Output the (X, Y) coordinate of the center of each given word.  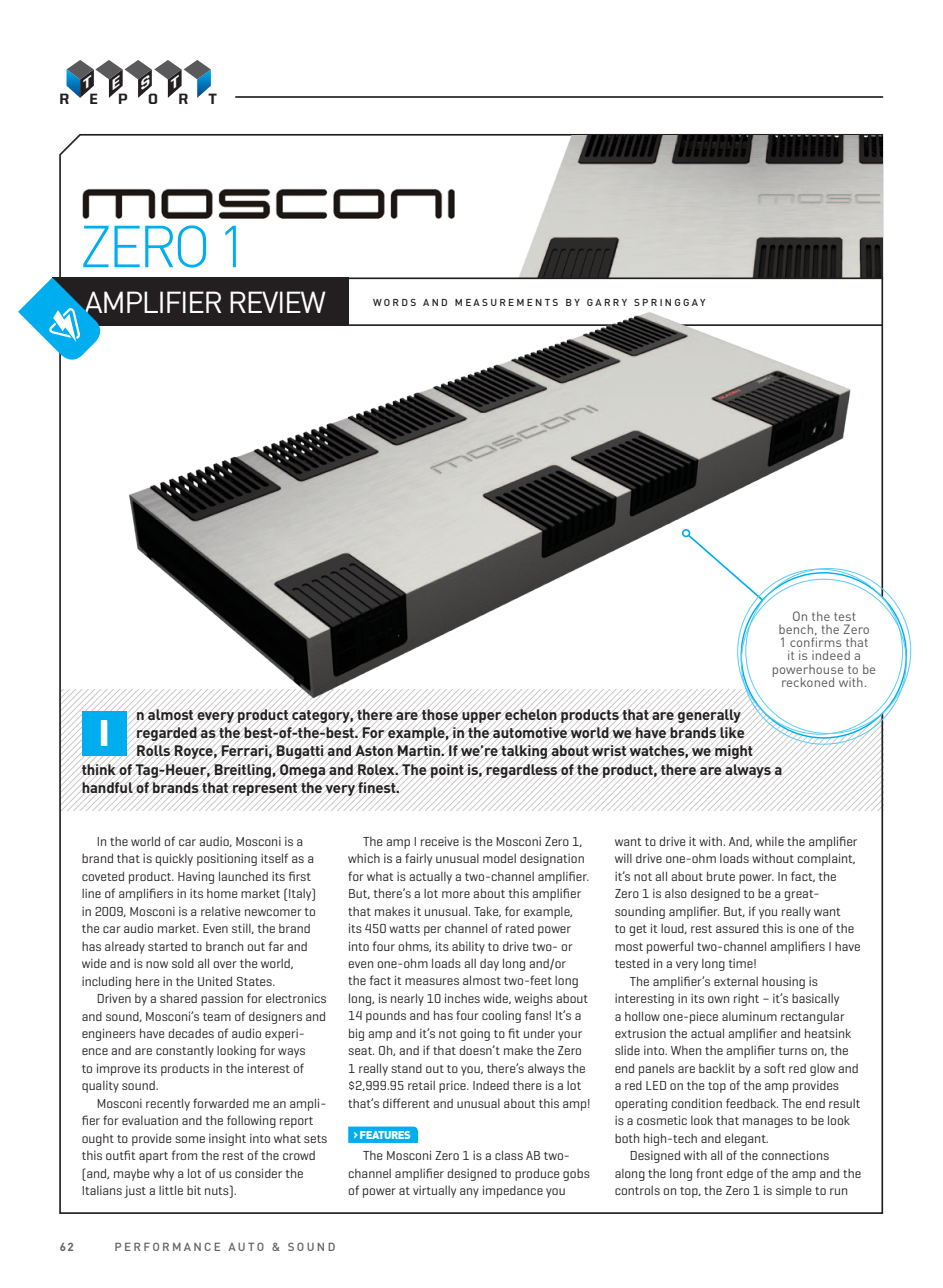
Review (278, 302)
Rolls (154, 751)
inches (462, 998)
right (746, 1000)
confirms (815, 641)
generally (709, 716)
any (469, 1193)
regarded (167, 734)
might (734, 752)
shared (178, 998)
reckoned (808, 682)
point (447, 770)
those (440, 714)
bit (194, 1190)
